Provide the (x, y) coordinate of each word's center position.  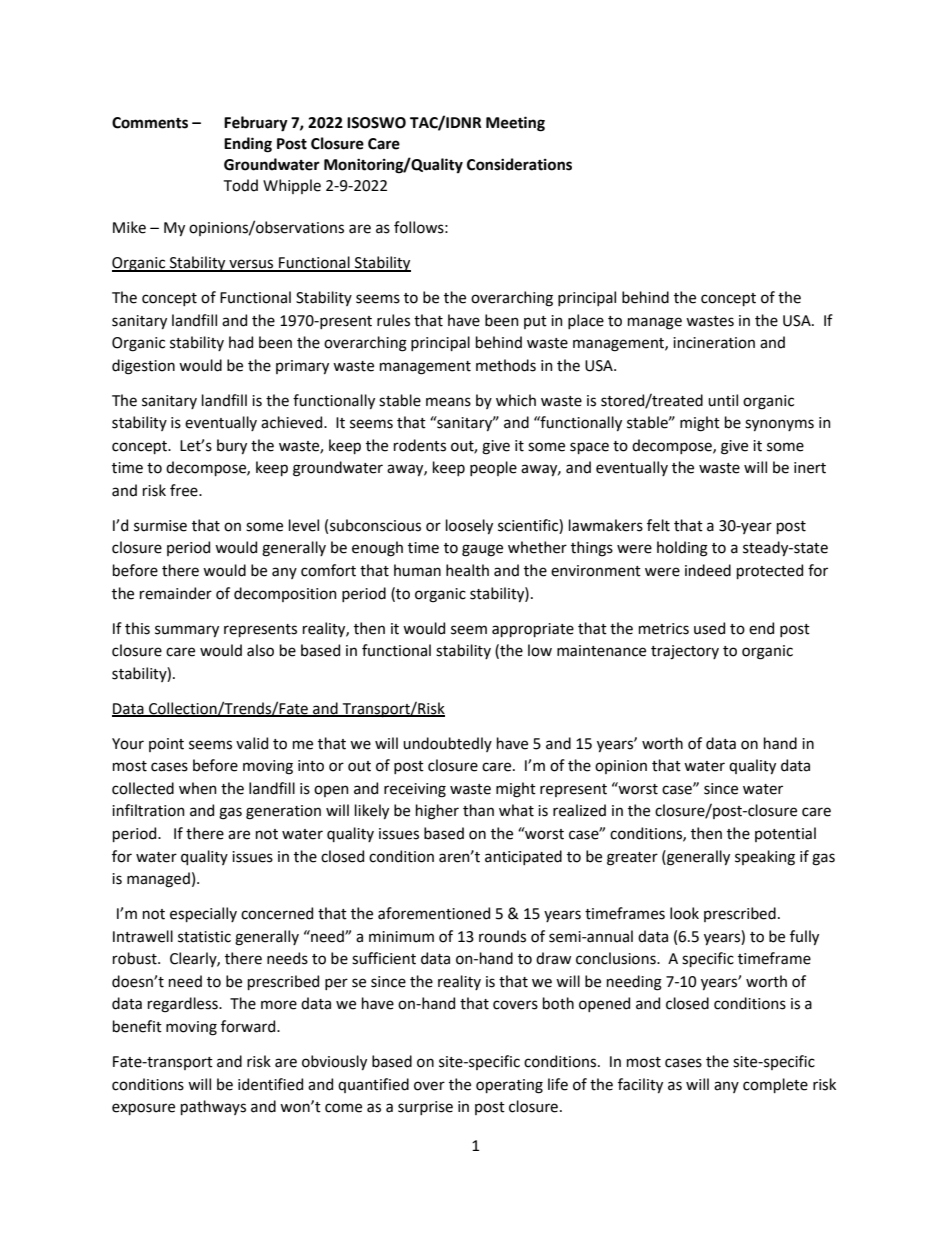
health (467, 570)
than (478, 810)
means (448, 402)
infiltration (148, 810)
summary (187, 631)
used (709, 628)
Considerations (519, 164)
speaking (765, 858)
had (241, 342)
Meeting (515, 124)
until (723, 400)
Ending (248, 145)
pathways (213, 1107)
